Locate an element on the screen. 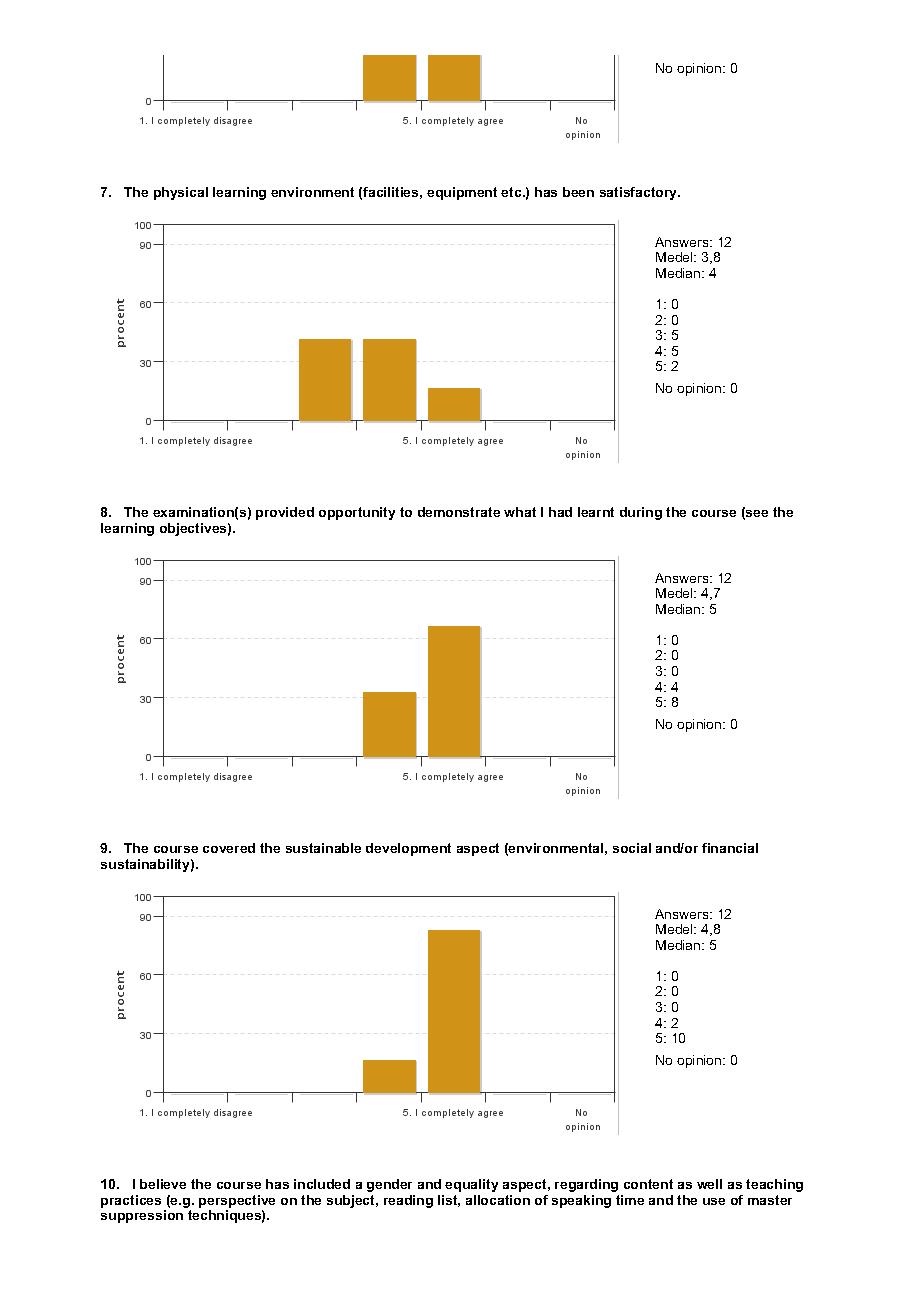  equipment is located at coordinates (462, 193).
